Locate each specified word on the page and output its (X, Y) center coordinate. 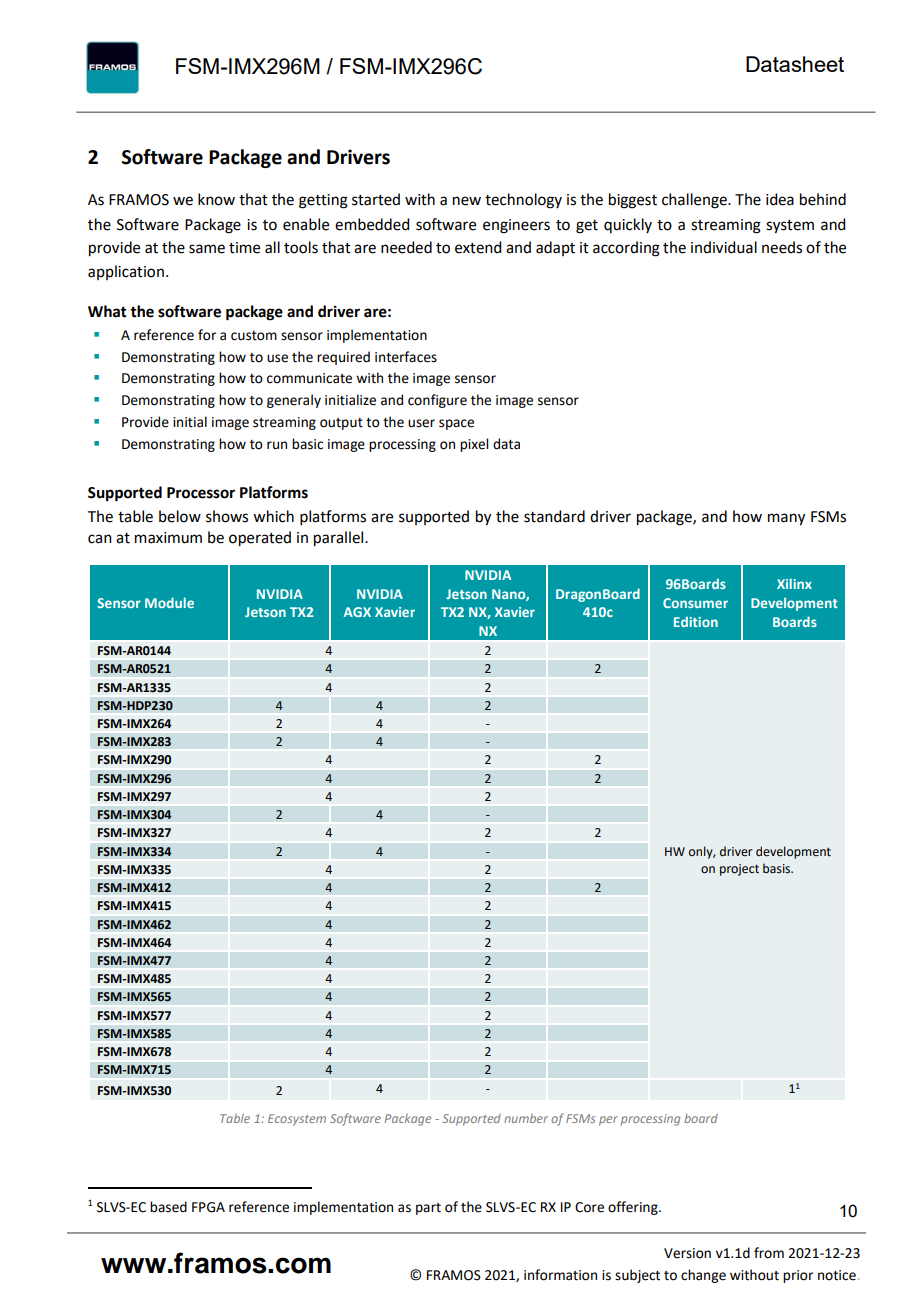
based (168, 1207)
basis (778, 868)
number (526, 1118)
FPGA (208, 1207)
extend (478, 247)
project (739, 870)
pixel (474, 445)
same (207, 249)
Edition (696, 621)
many (786, 519)
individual (724, 247)
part (428, 1209)
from (769, 1253)
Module (169, 602)
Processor (201, 493)
